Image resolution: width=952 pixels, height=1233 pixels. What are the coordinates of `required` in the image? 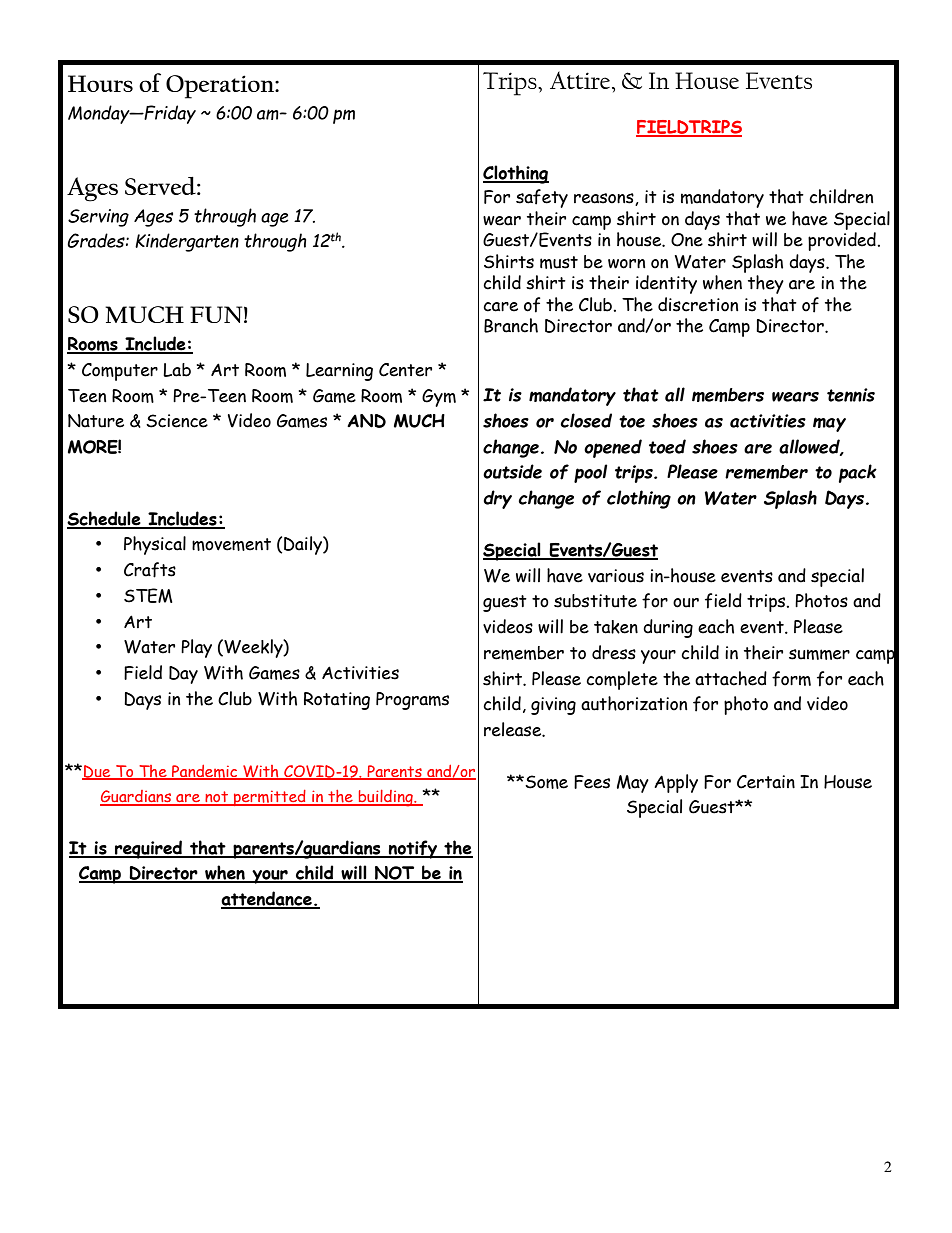 It's located at (149, 849).
